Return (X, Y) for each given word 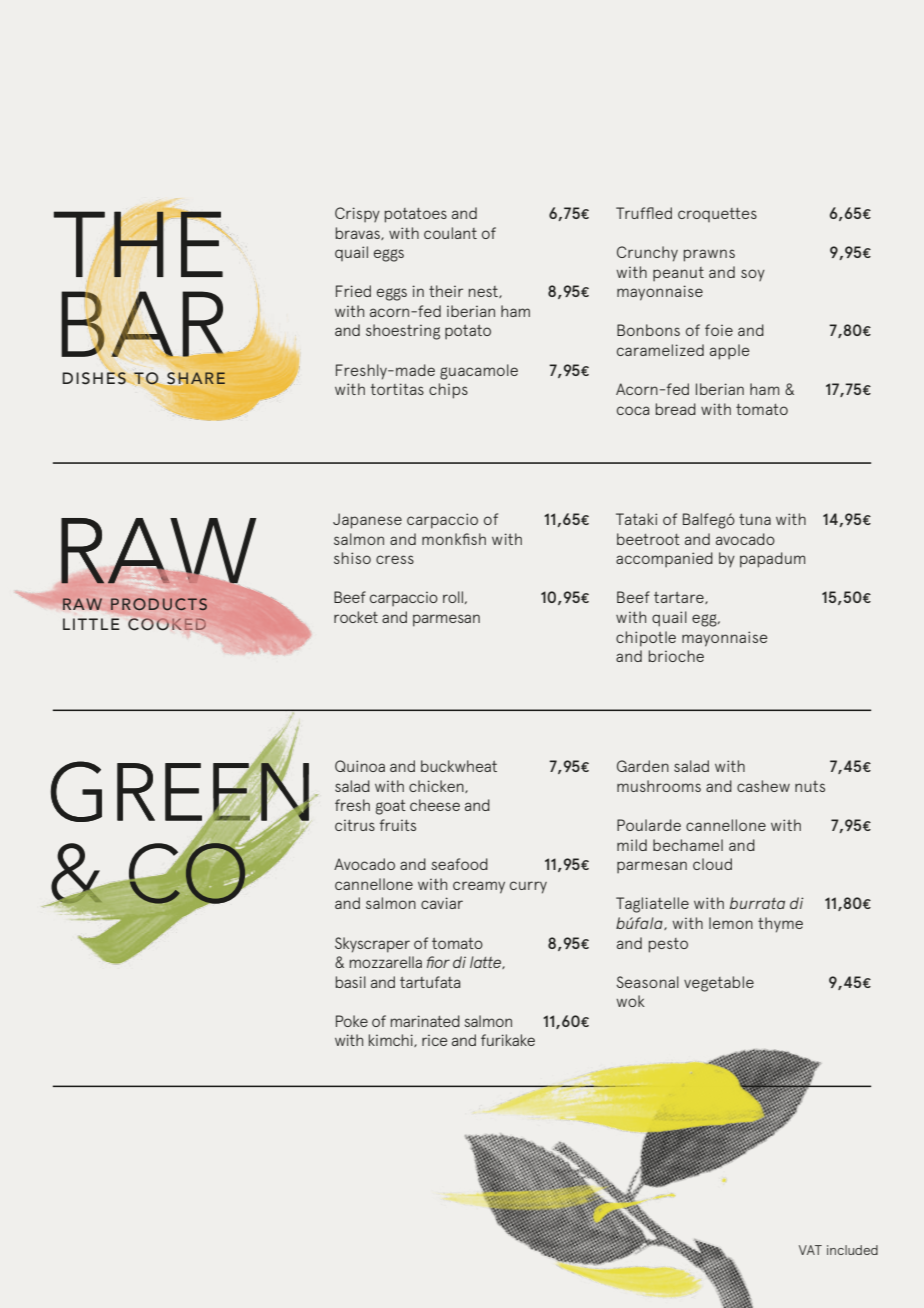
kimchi (392, 1040)
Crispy (357, 214)
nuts (810, 786)
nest (484, 292)
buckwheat (459, 766)
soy (753, 275)
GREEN (181, 791)
